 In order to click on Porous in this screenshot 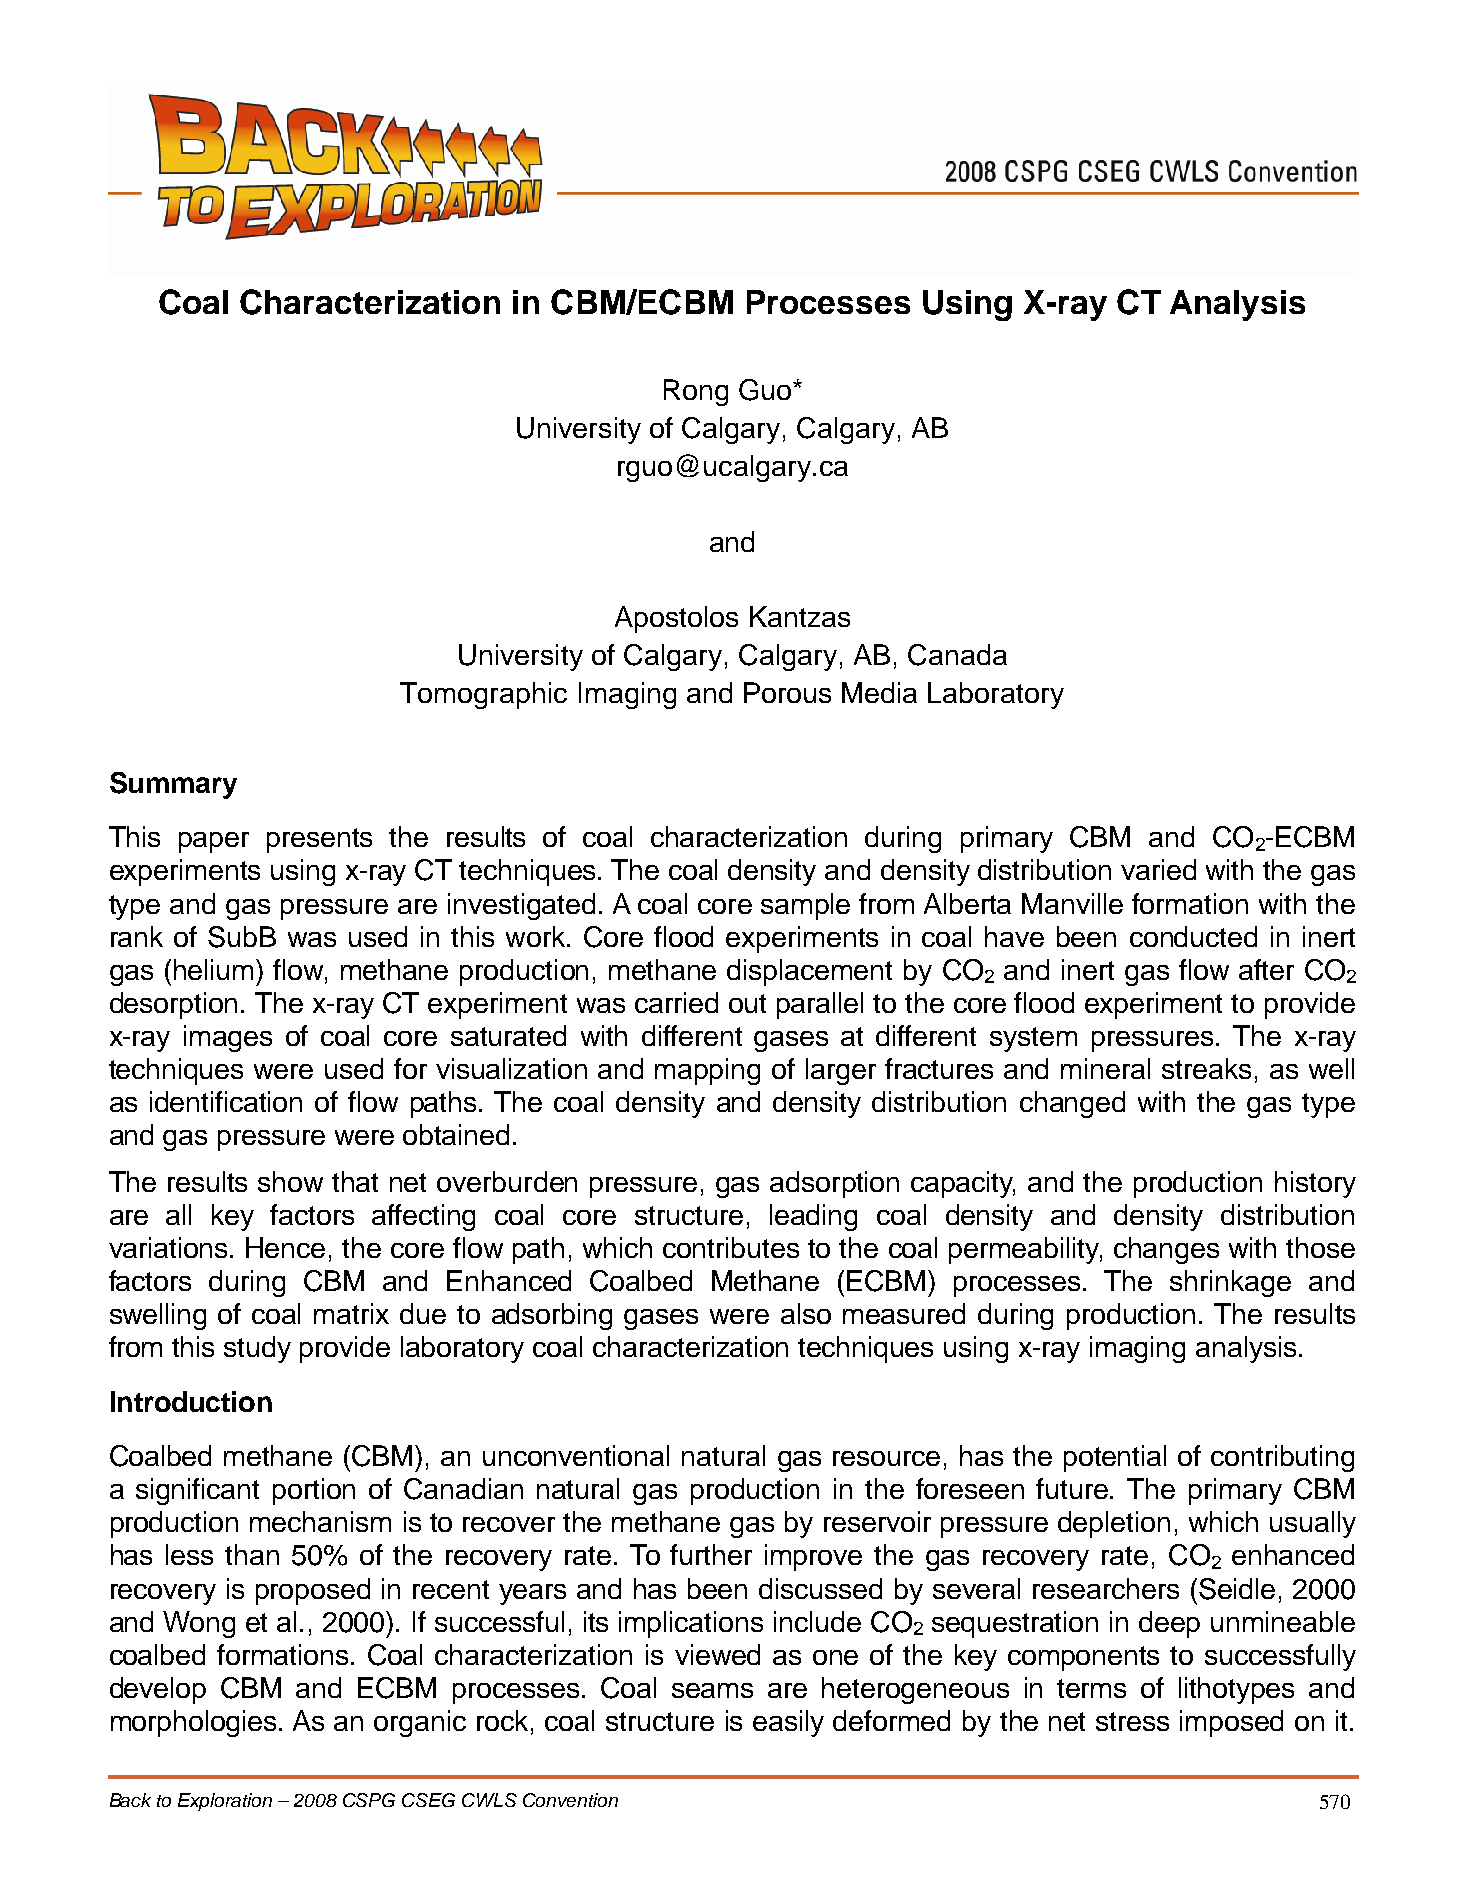, I will do `click(787, 692)`.
